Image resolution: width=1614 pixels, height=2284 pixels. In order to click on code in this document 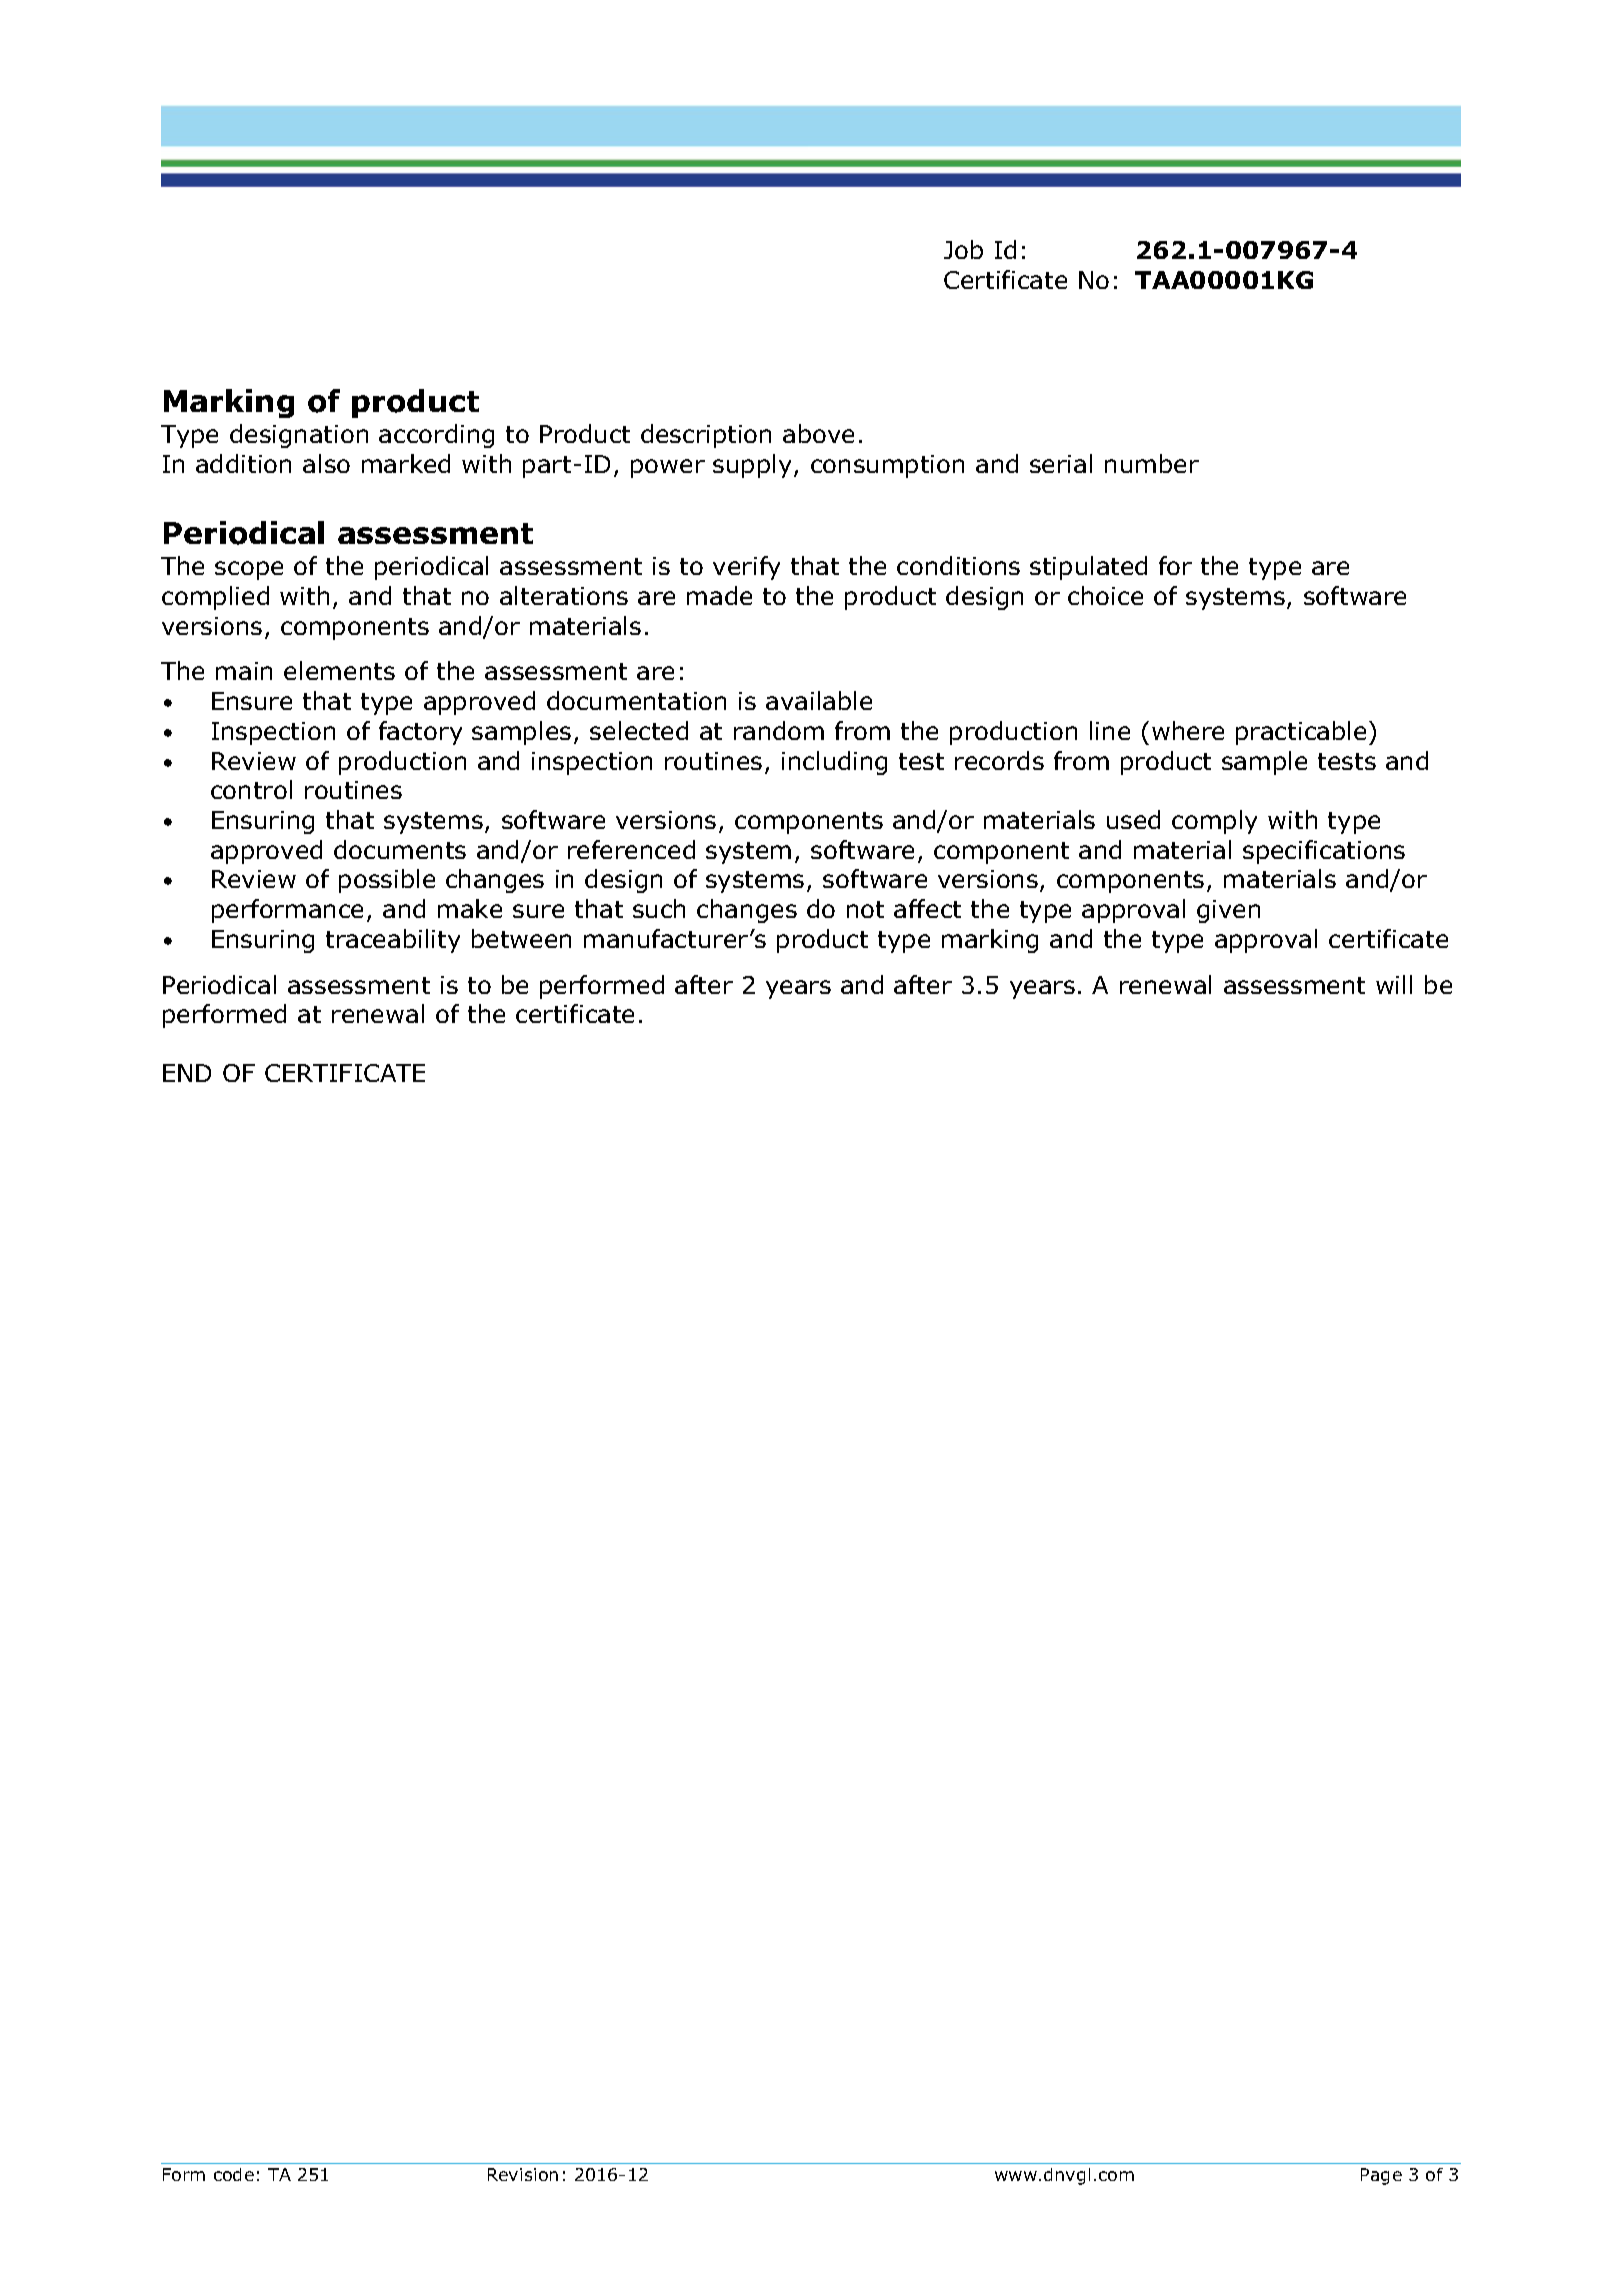, I will do `click(234, 2174)`.
